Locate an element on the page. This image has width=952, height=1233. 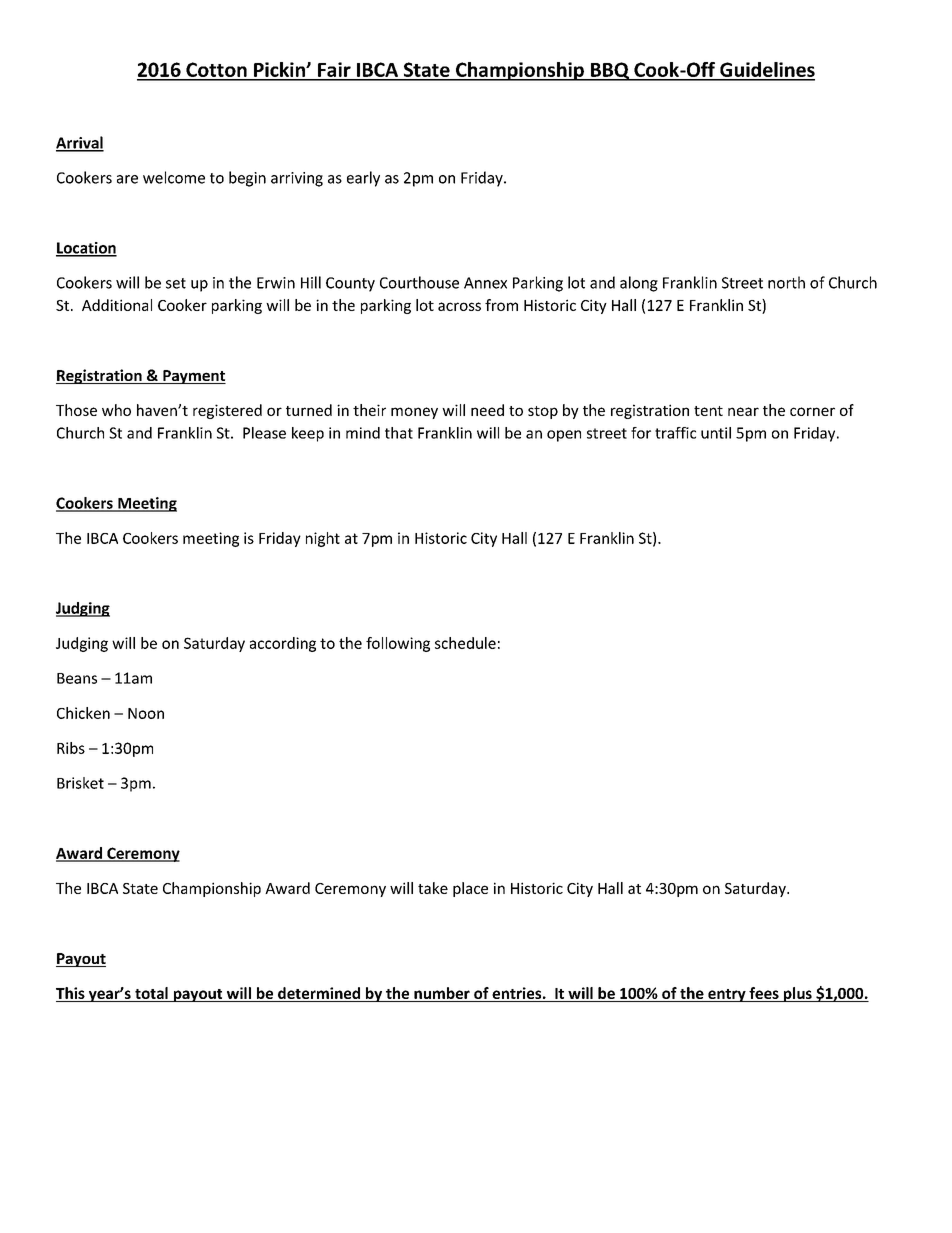
Arrival is located at coordinates (80, 143).
